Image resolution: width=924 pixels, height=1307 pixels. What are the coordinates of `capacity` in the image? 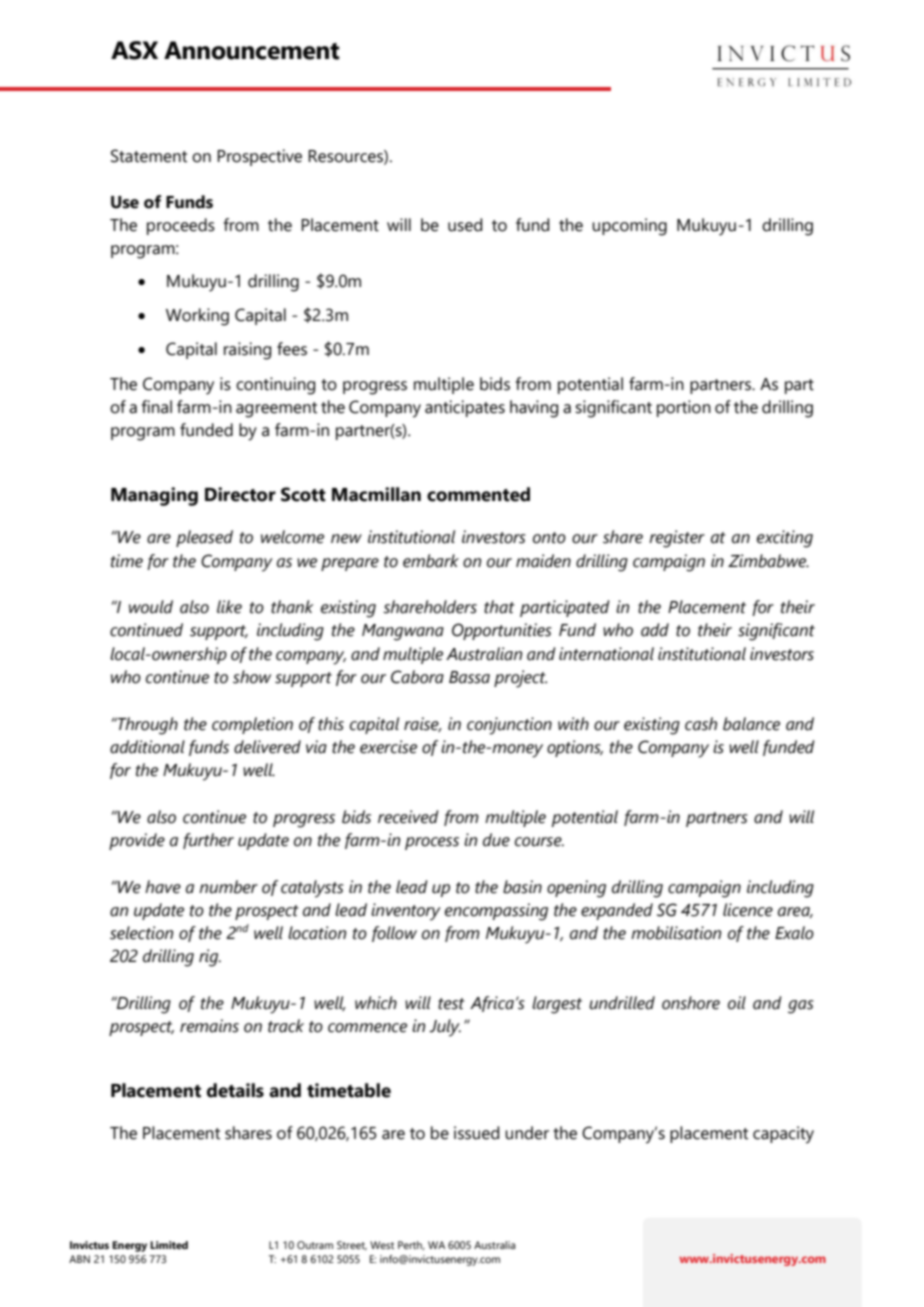 It's located at (783, 1135).
